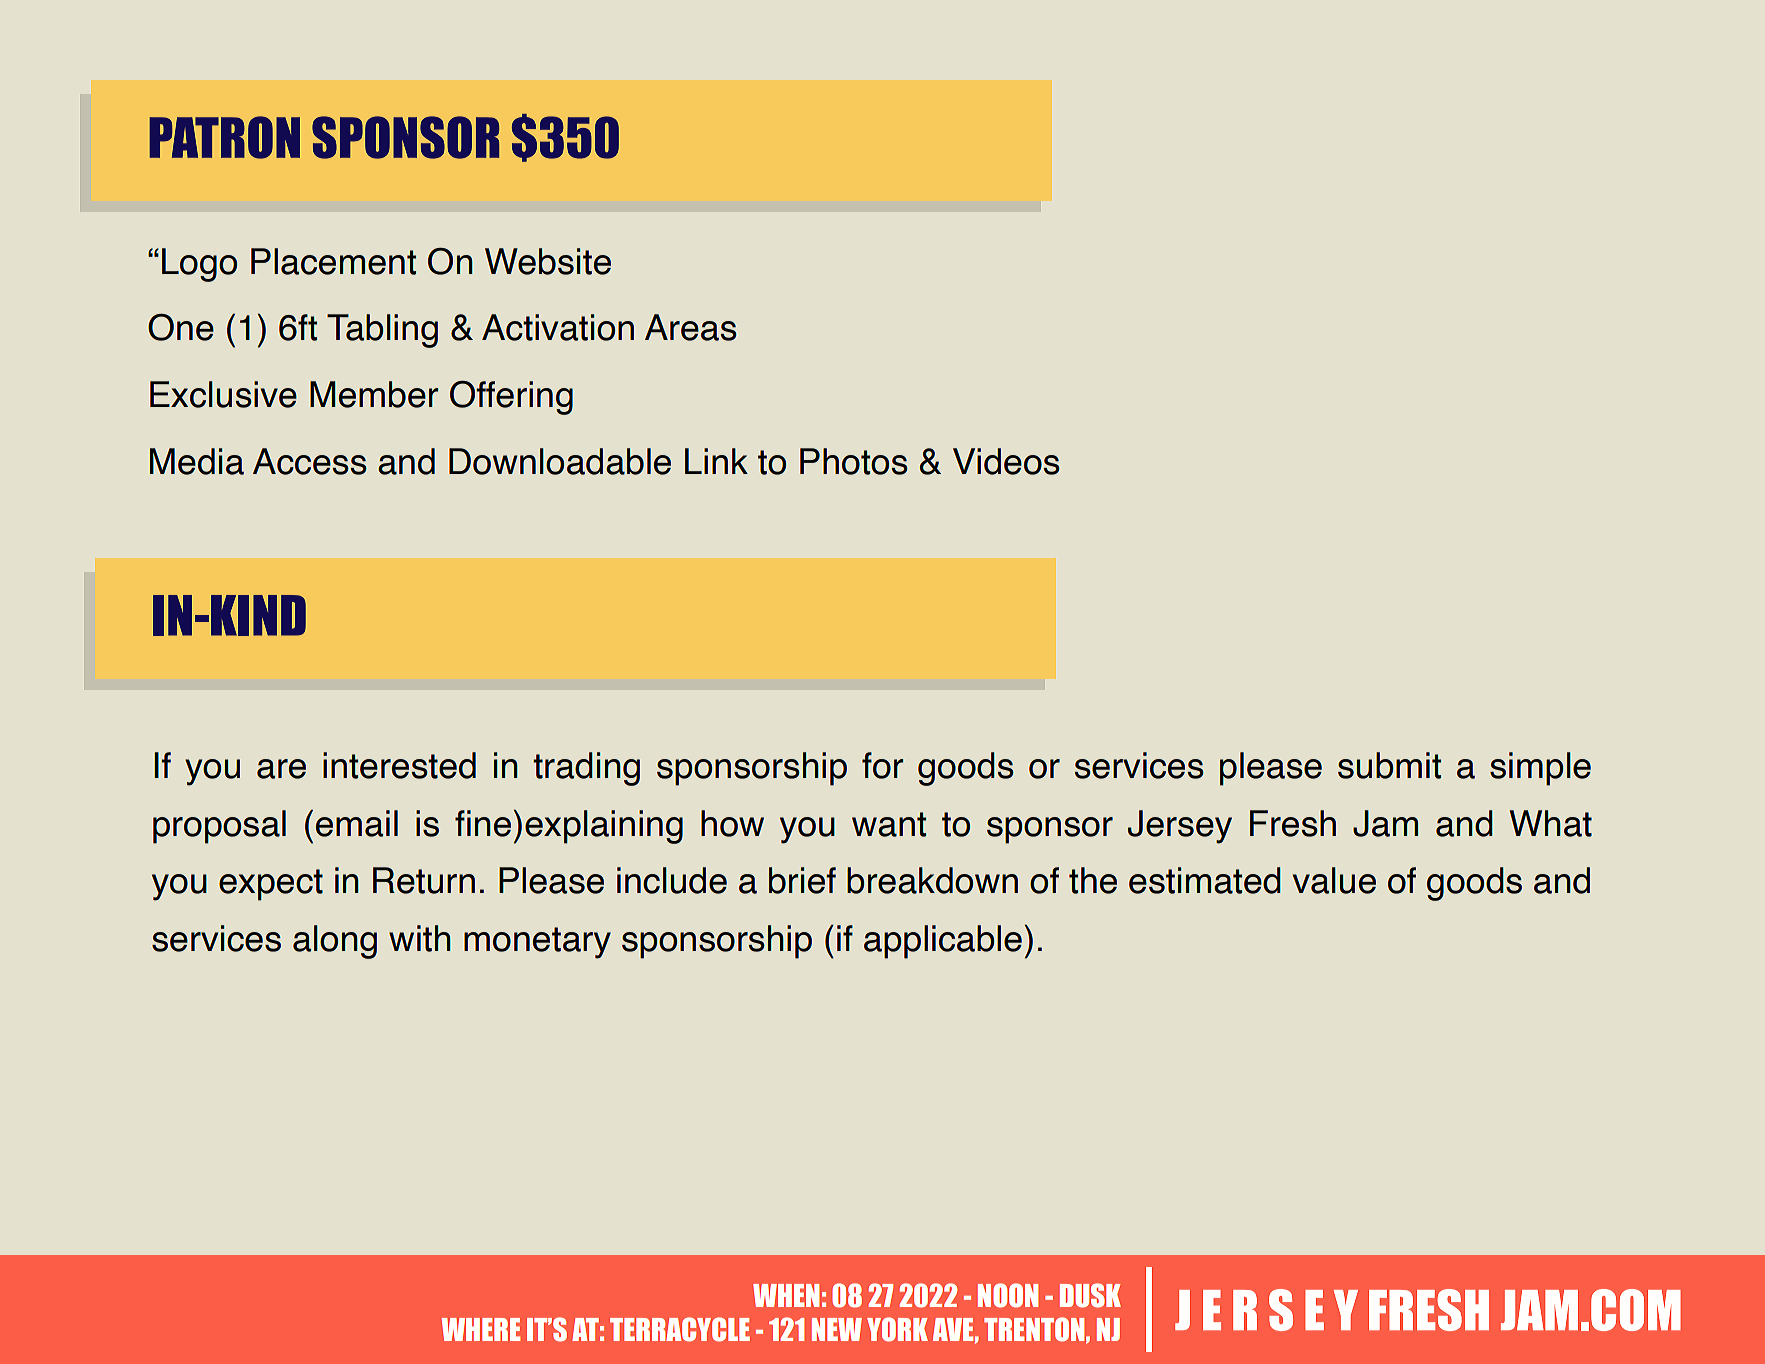 This screenshot has width=1765, height=1364. What do you see at coordinates (548, 261) in the screenshot?
I see `Website` at bounding box center [548, 261].
